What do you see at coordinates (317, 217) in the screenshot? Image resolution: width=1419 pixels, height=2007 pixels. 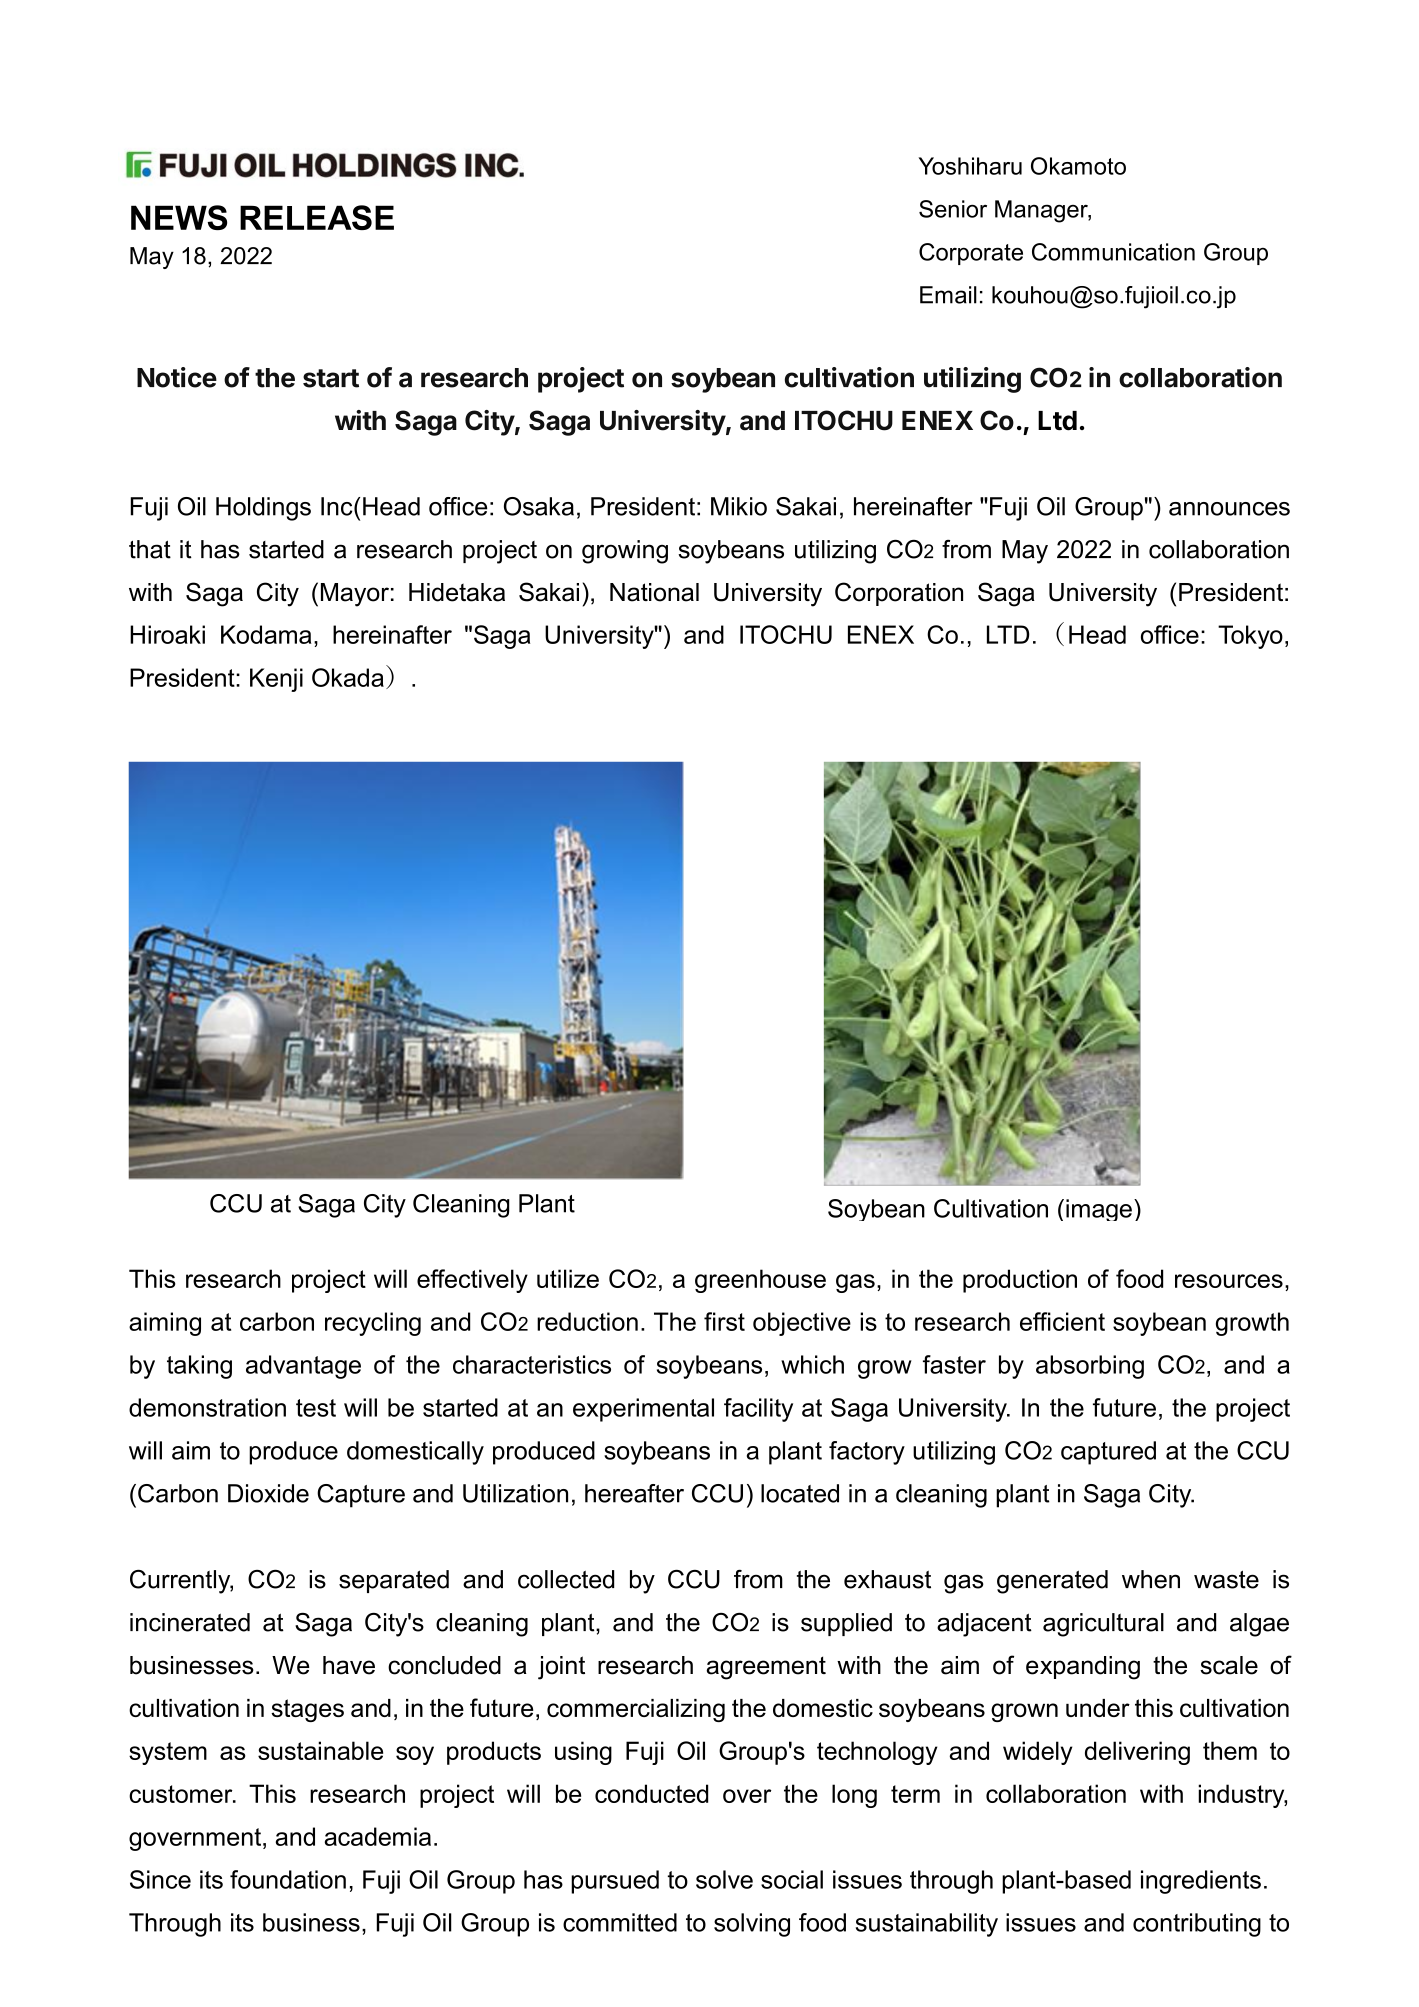 I see `RELEASE` at bounding box center [317, 217].
